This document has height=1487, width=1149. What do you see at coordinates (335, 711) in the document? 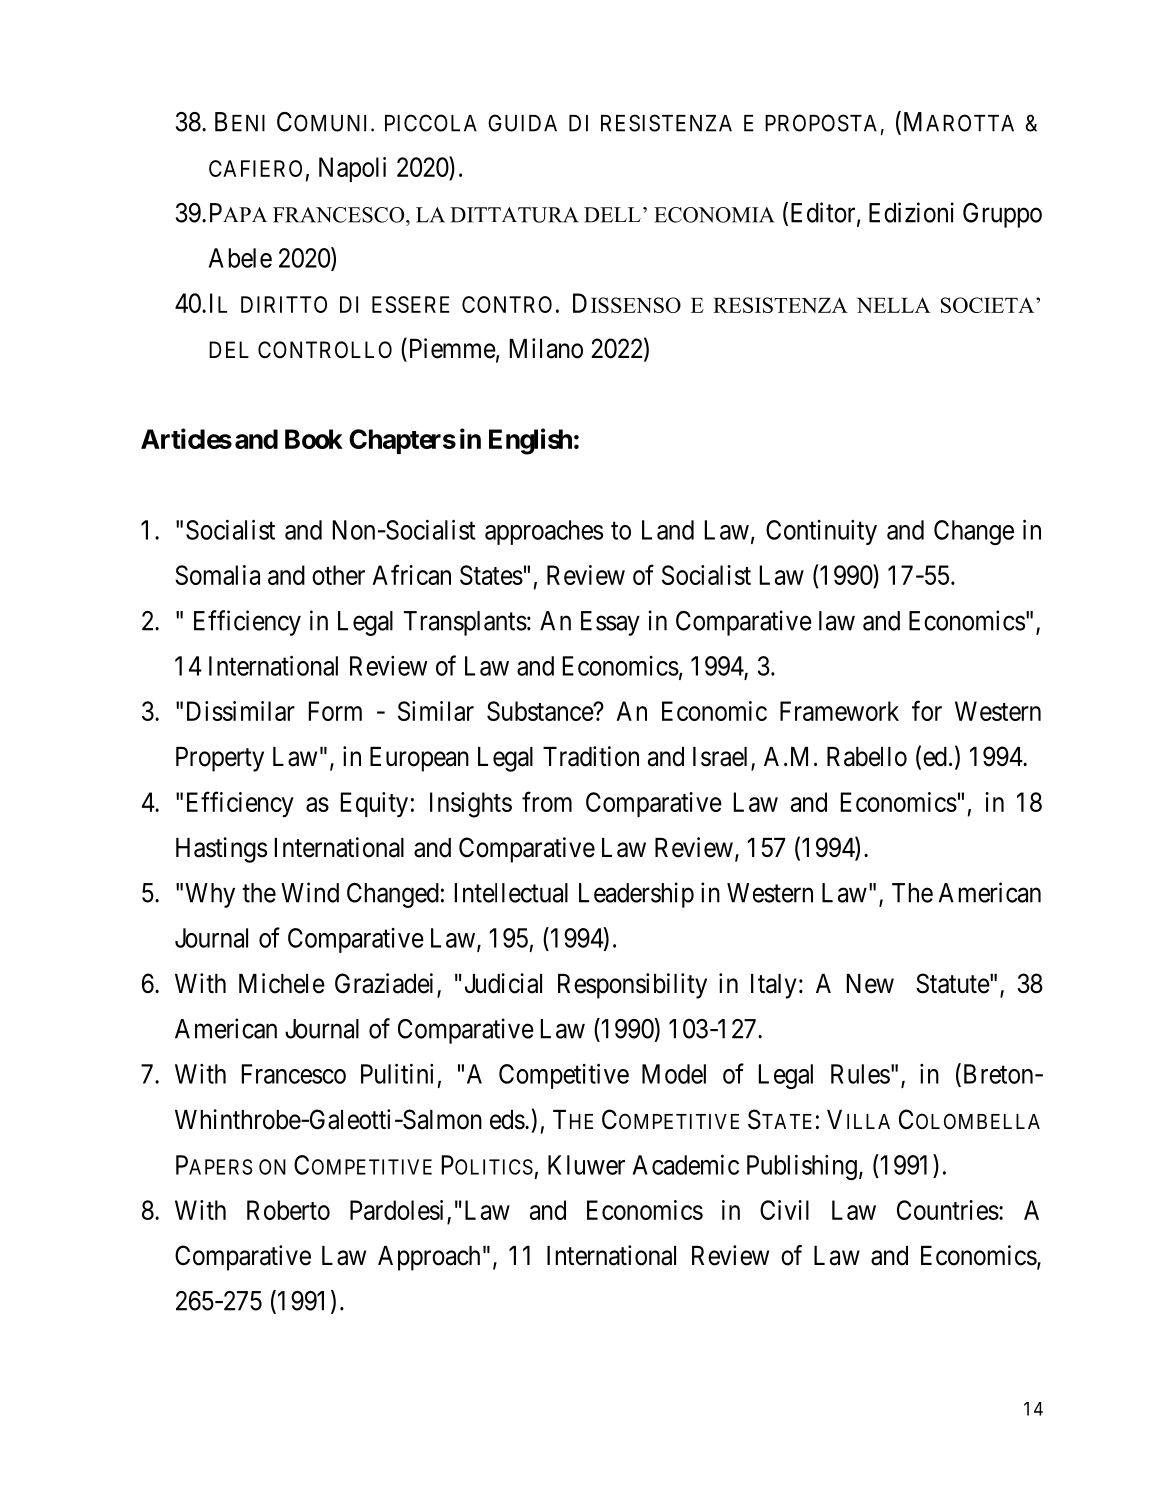
I see `Form` at bounding box center [335, 711].
